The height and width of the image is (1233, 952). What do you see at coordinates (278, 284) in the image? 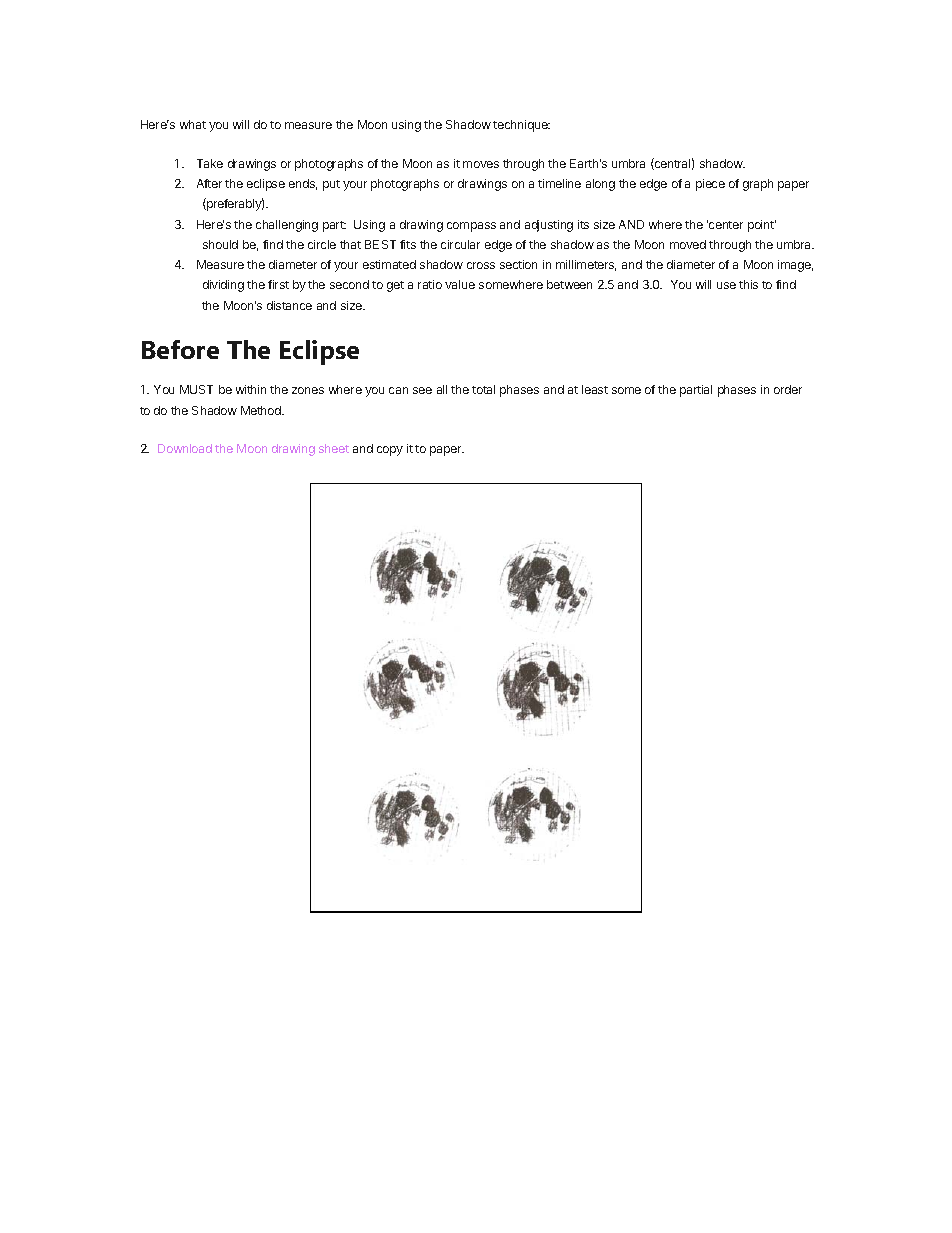
I see `first` at bounding box center [278, 284].
